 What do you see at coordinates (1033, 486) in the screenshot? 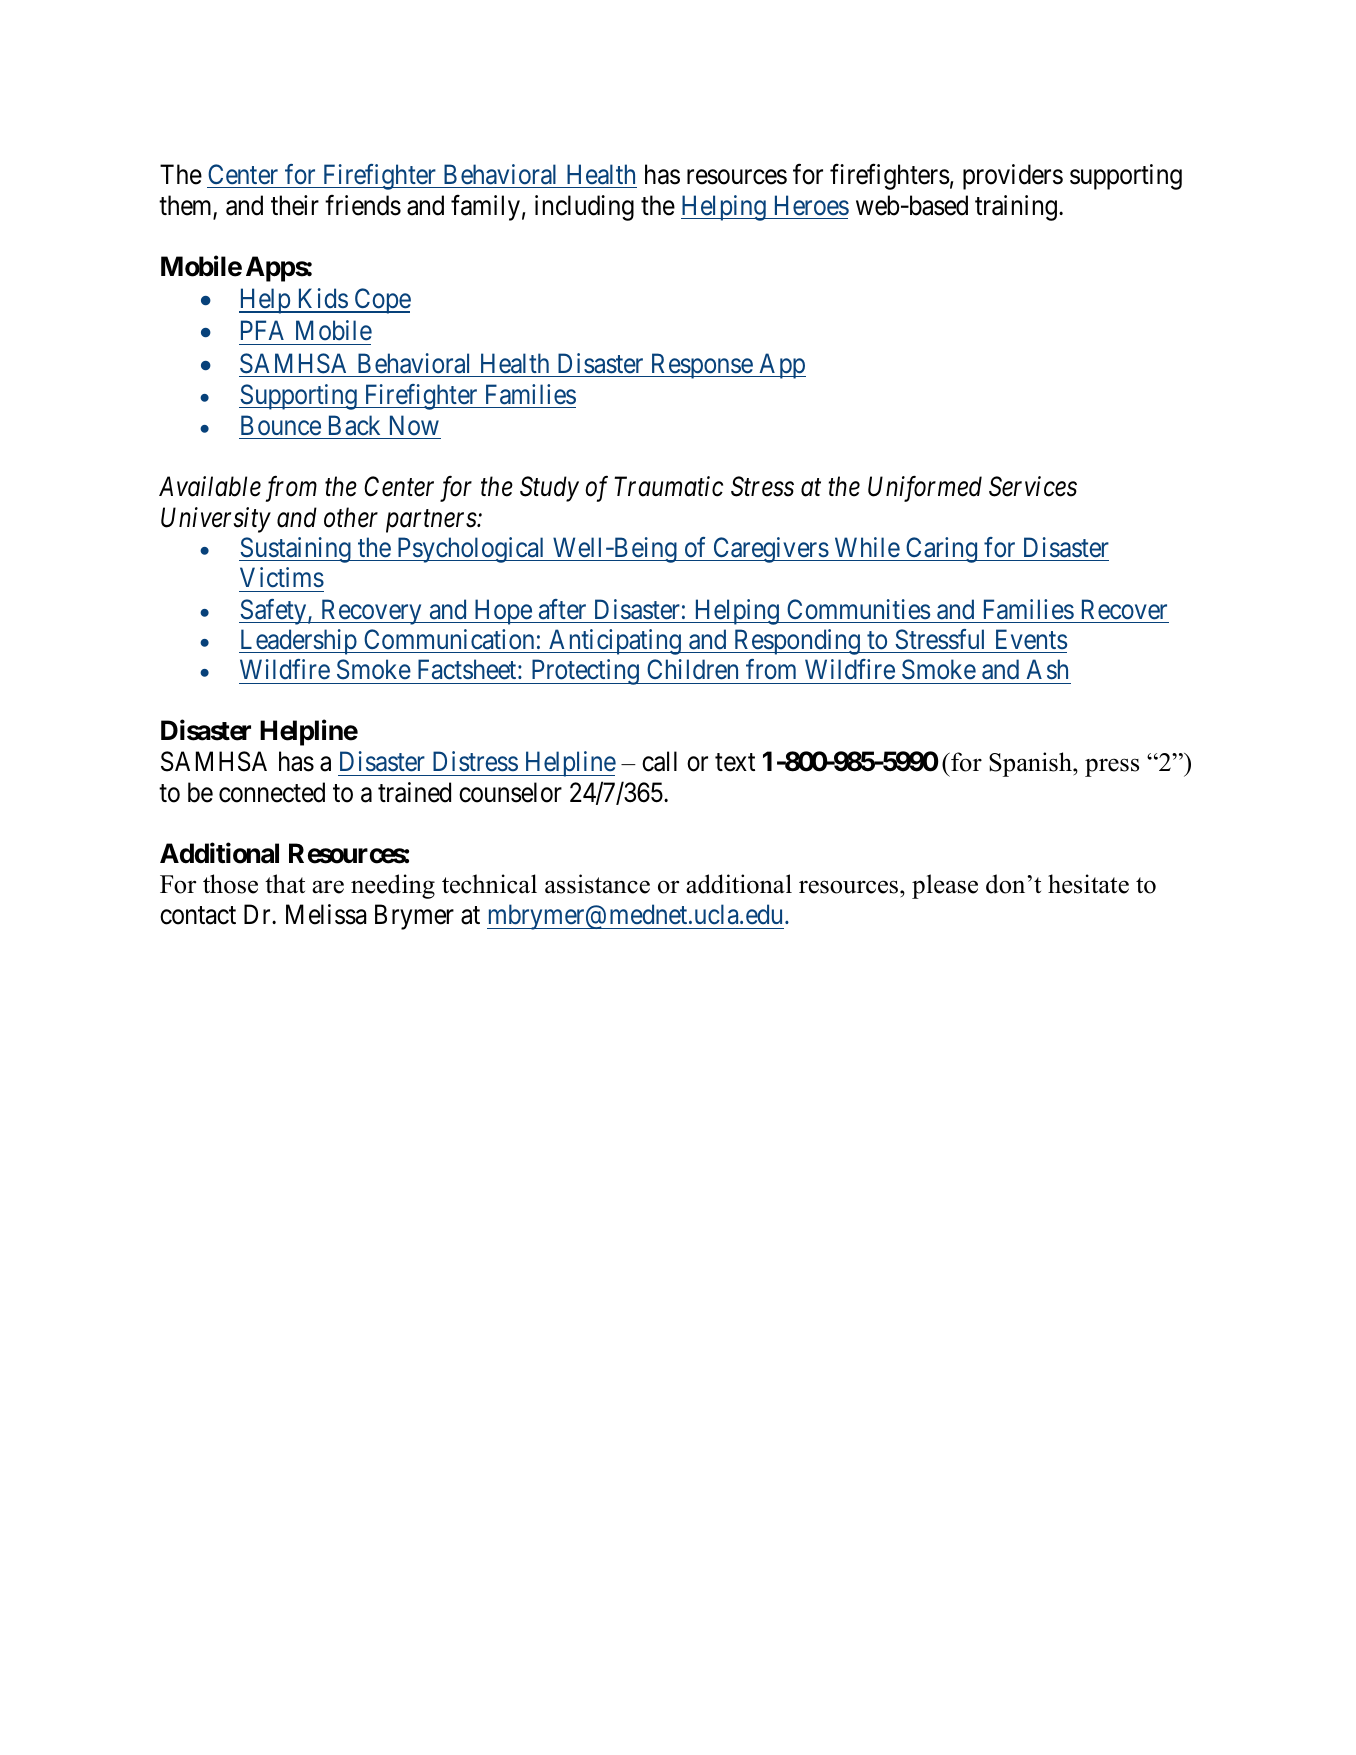
I see `Services` at bounding box center [1033, 486].
